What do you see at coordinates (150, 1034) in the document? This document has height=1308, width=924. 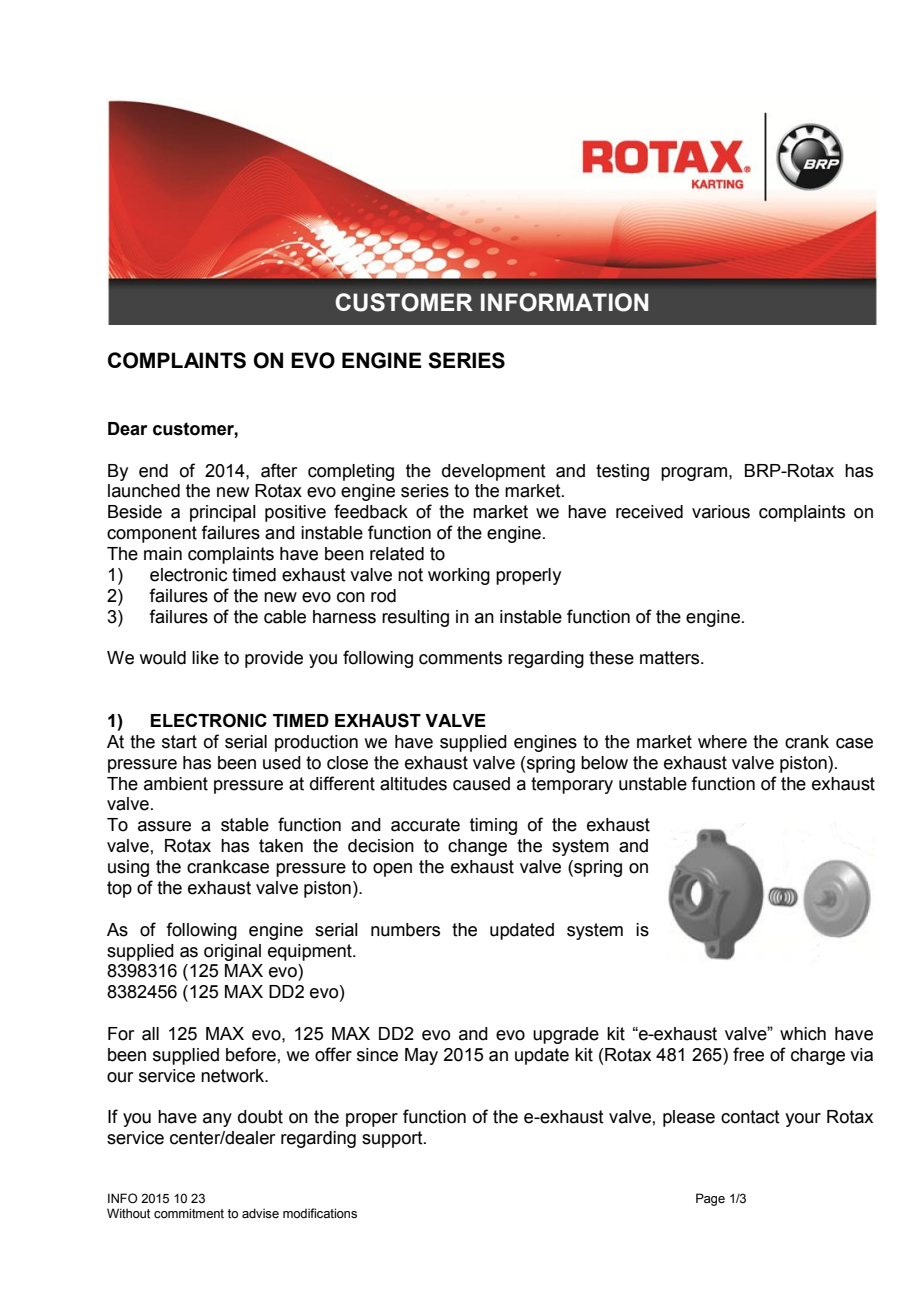 I see `all` at bounding box center [150, 1034].
